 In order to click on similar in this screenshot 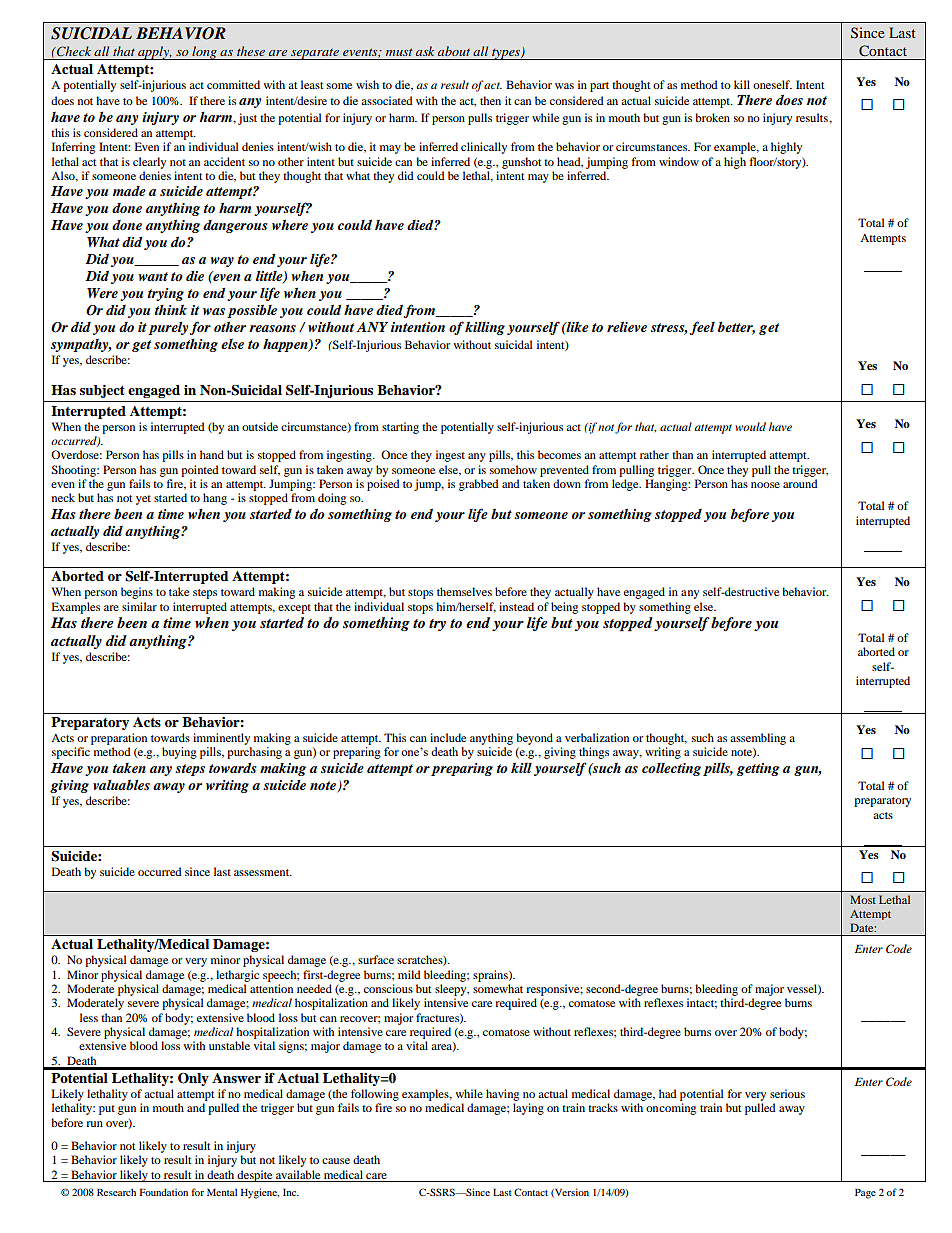, I will do `click(139, 606)`.
